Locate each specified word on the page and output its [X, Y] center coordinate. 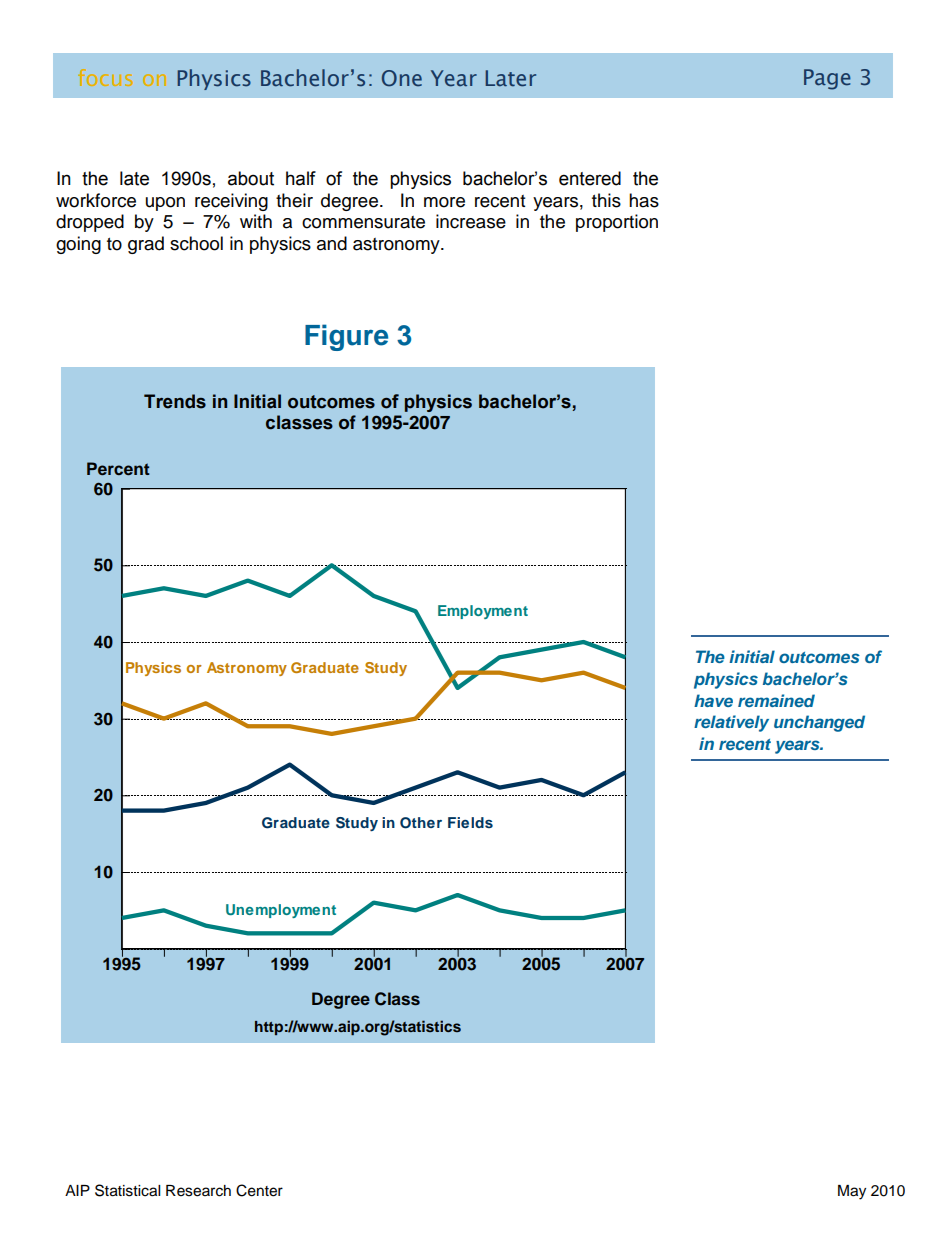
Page [827, 79]
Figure [346, 337]
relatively [731, 723]
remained [776, 700]
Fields [470, 822]
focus [105, 77]
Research [198, 1191]
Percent [118, 468]
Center [259, 1190]
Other [421, 823]
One [402, 78]
